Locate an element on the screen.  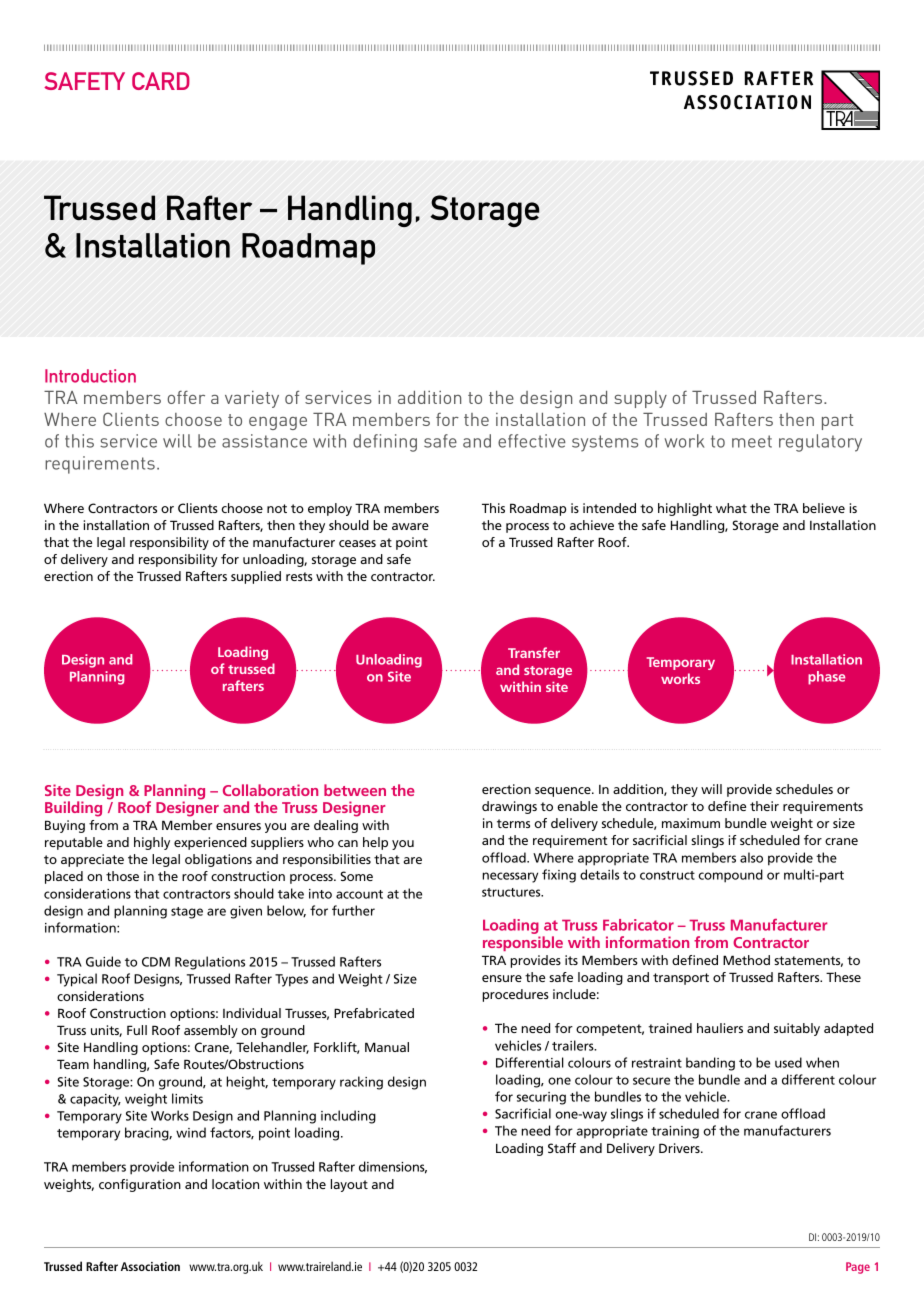
highly is located at coordinates (152, 843).
